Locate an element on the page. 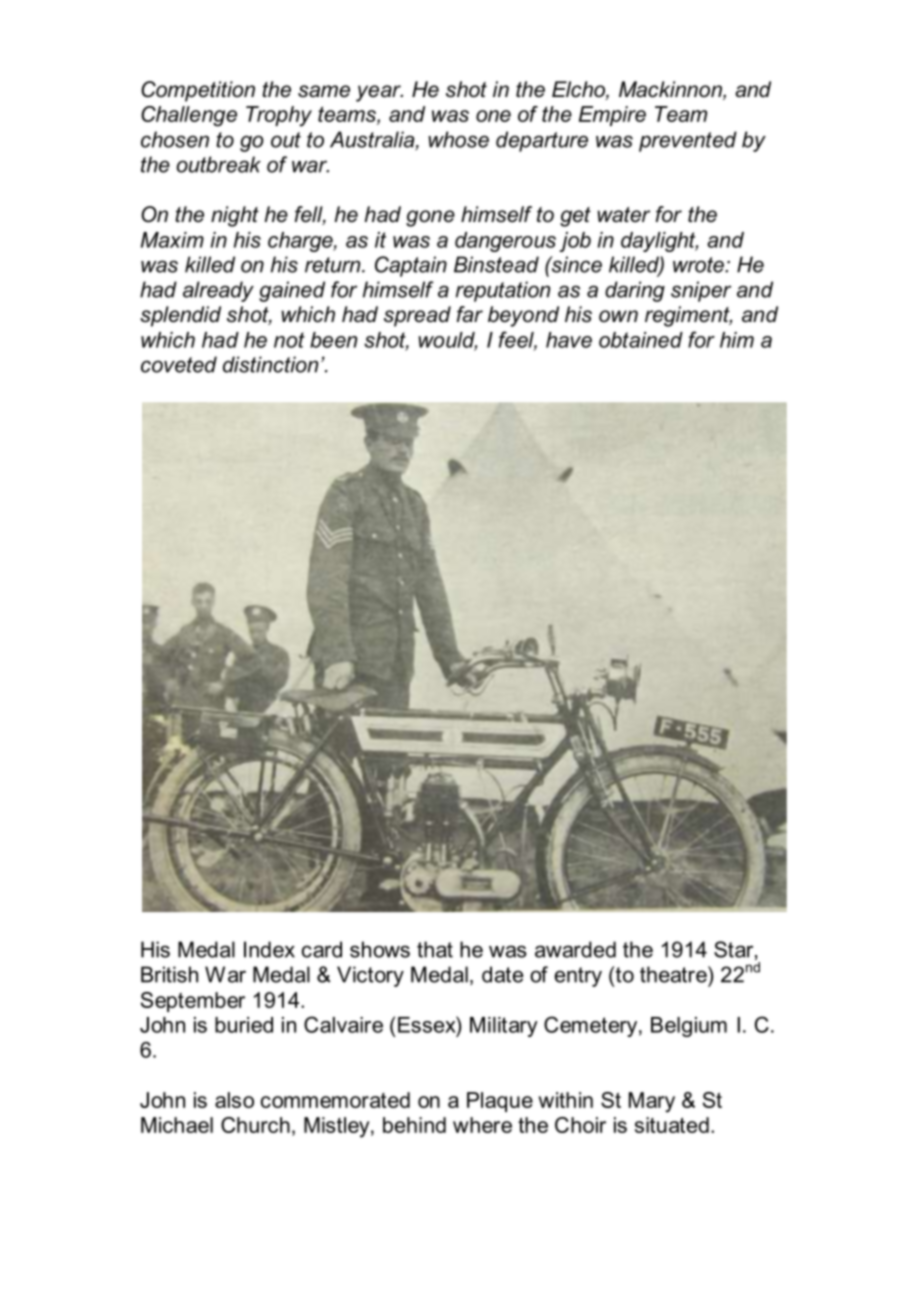 This document has height=1308, width=924. whose is located at coordinates (458, 139).
